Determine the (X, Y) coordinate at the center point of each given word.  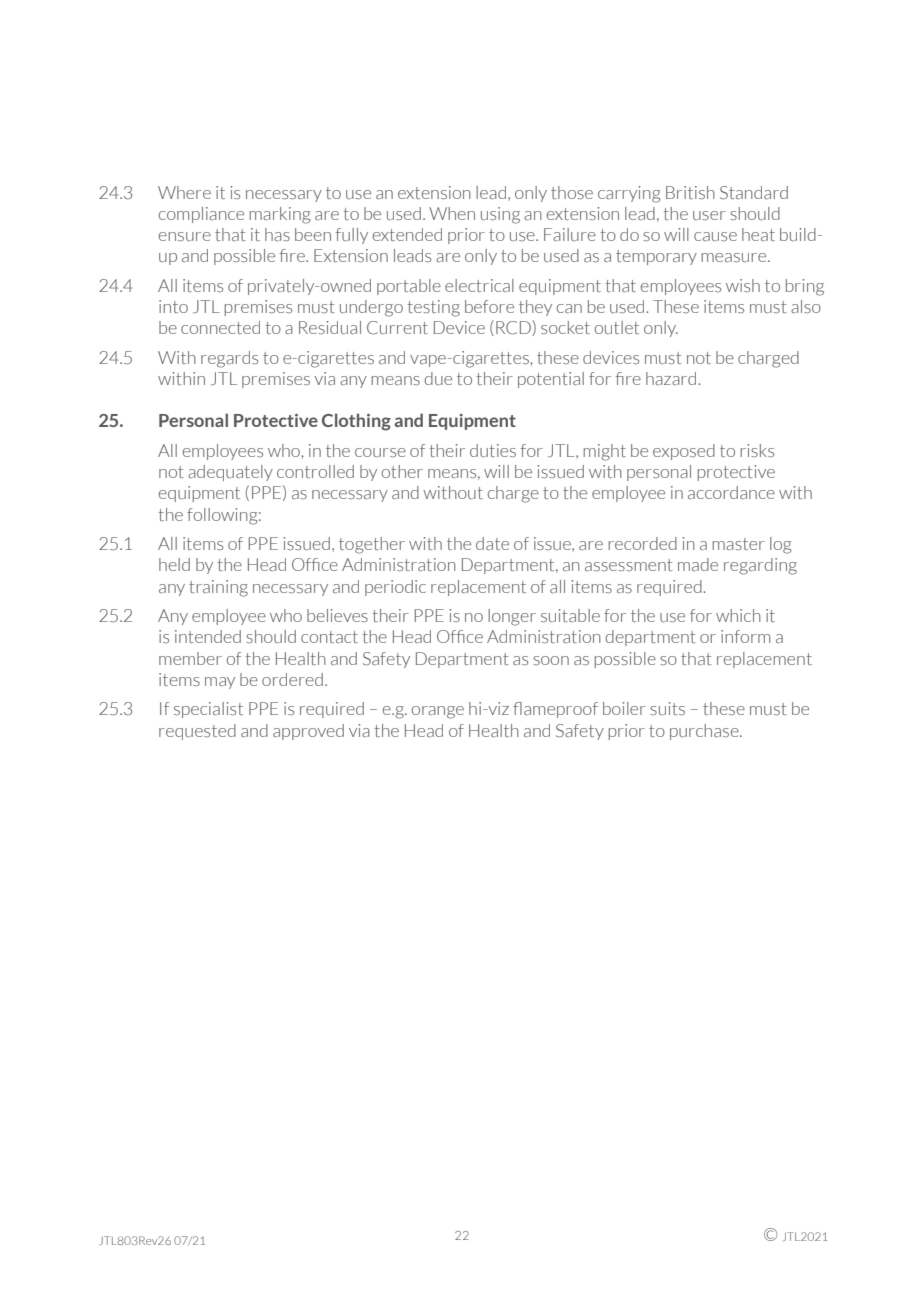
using (500, 215)
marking (280, 215)
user (709, 215)
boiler (624, 708)
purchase (705, 732)
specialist (208, 710)
